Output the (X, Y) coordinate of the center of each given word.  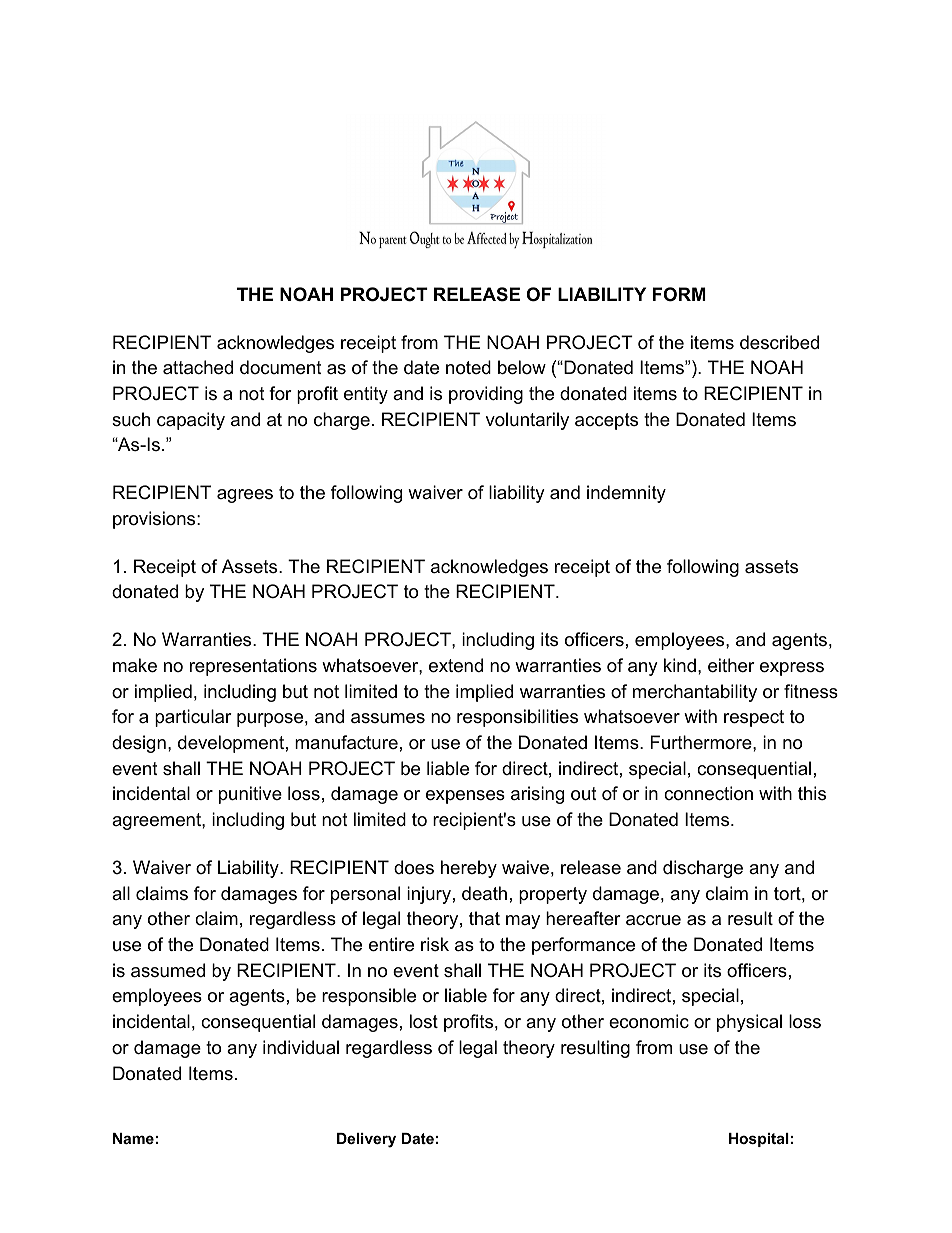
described (779, 342)
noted (468, 367)
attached (198, 367)
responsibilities (517, 718)
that (484, 918)
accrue (653, 920)
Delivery (366, 1140)
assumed (168, 970)
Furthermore (701, 742)
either (731, 665)
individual (301, 1047)
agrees (245, 496)
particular (193, 718)
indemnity (626, 494)
